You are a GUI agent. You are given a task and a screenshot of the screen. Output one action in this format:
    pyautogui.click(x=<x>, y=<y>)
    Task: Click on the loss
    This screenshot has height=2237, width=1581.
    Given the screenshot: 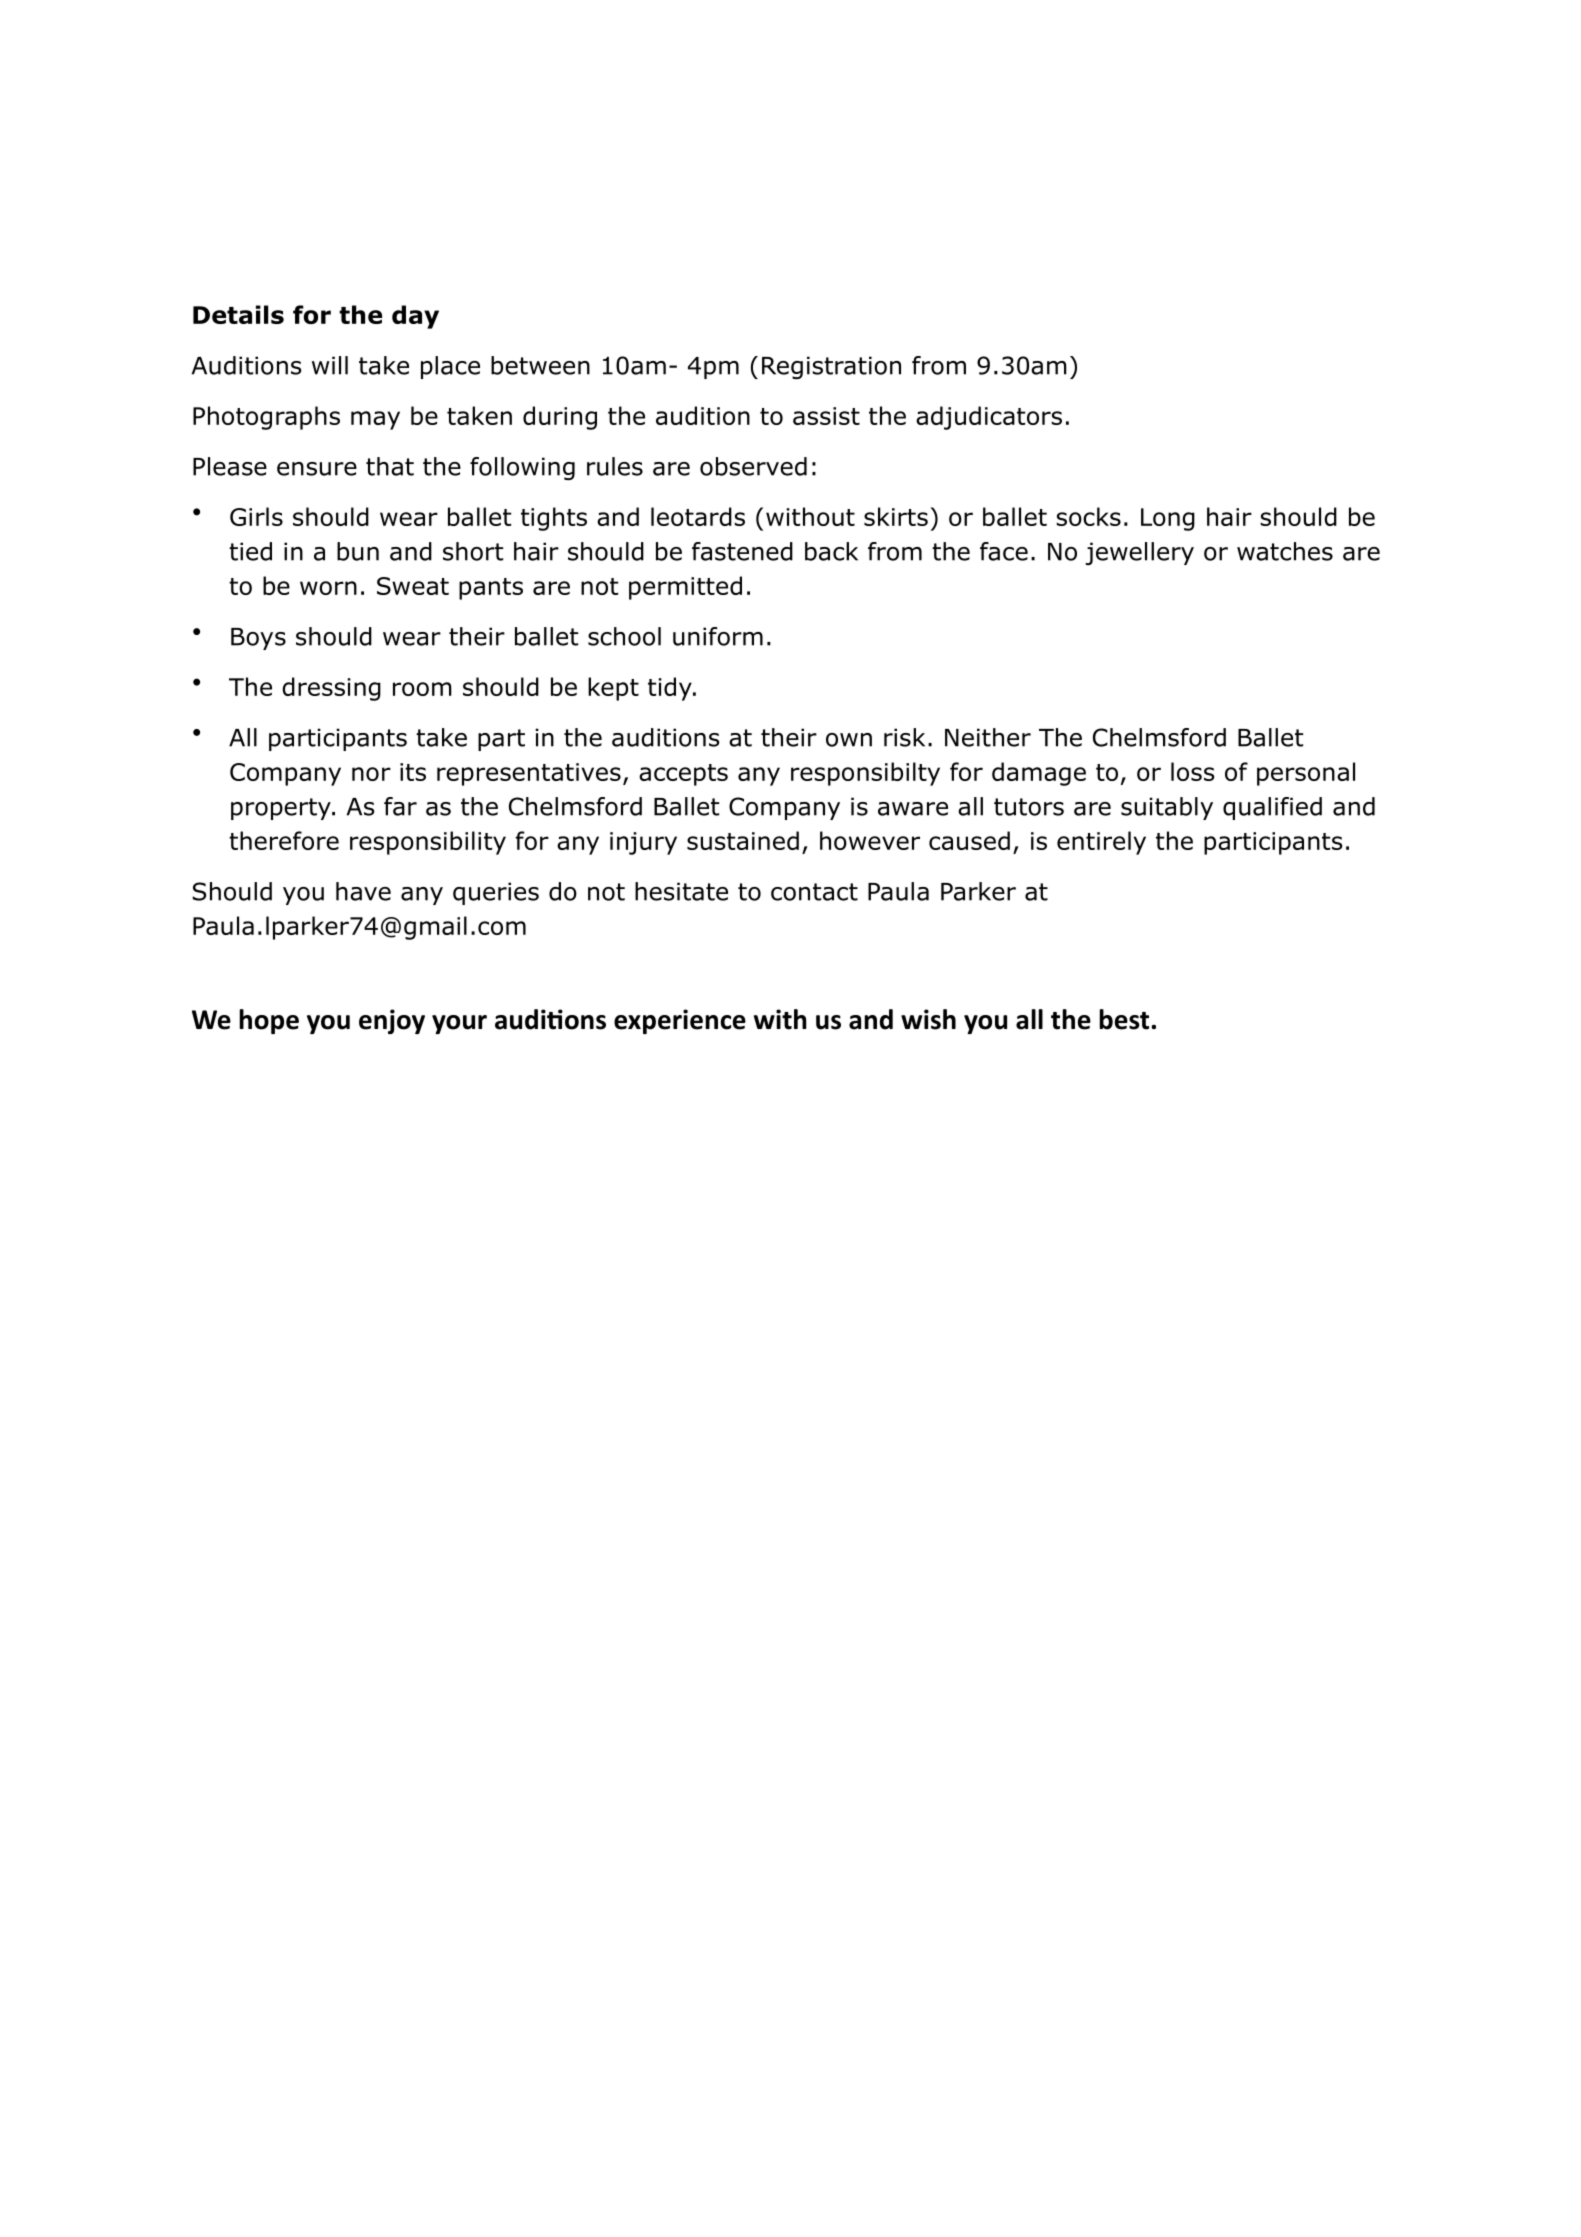 What is the action you would take?
    pyautogui.click(x=1192, y=771)
